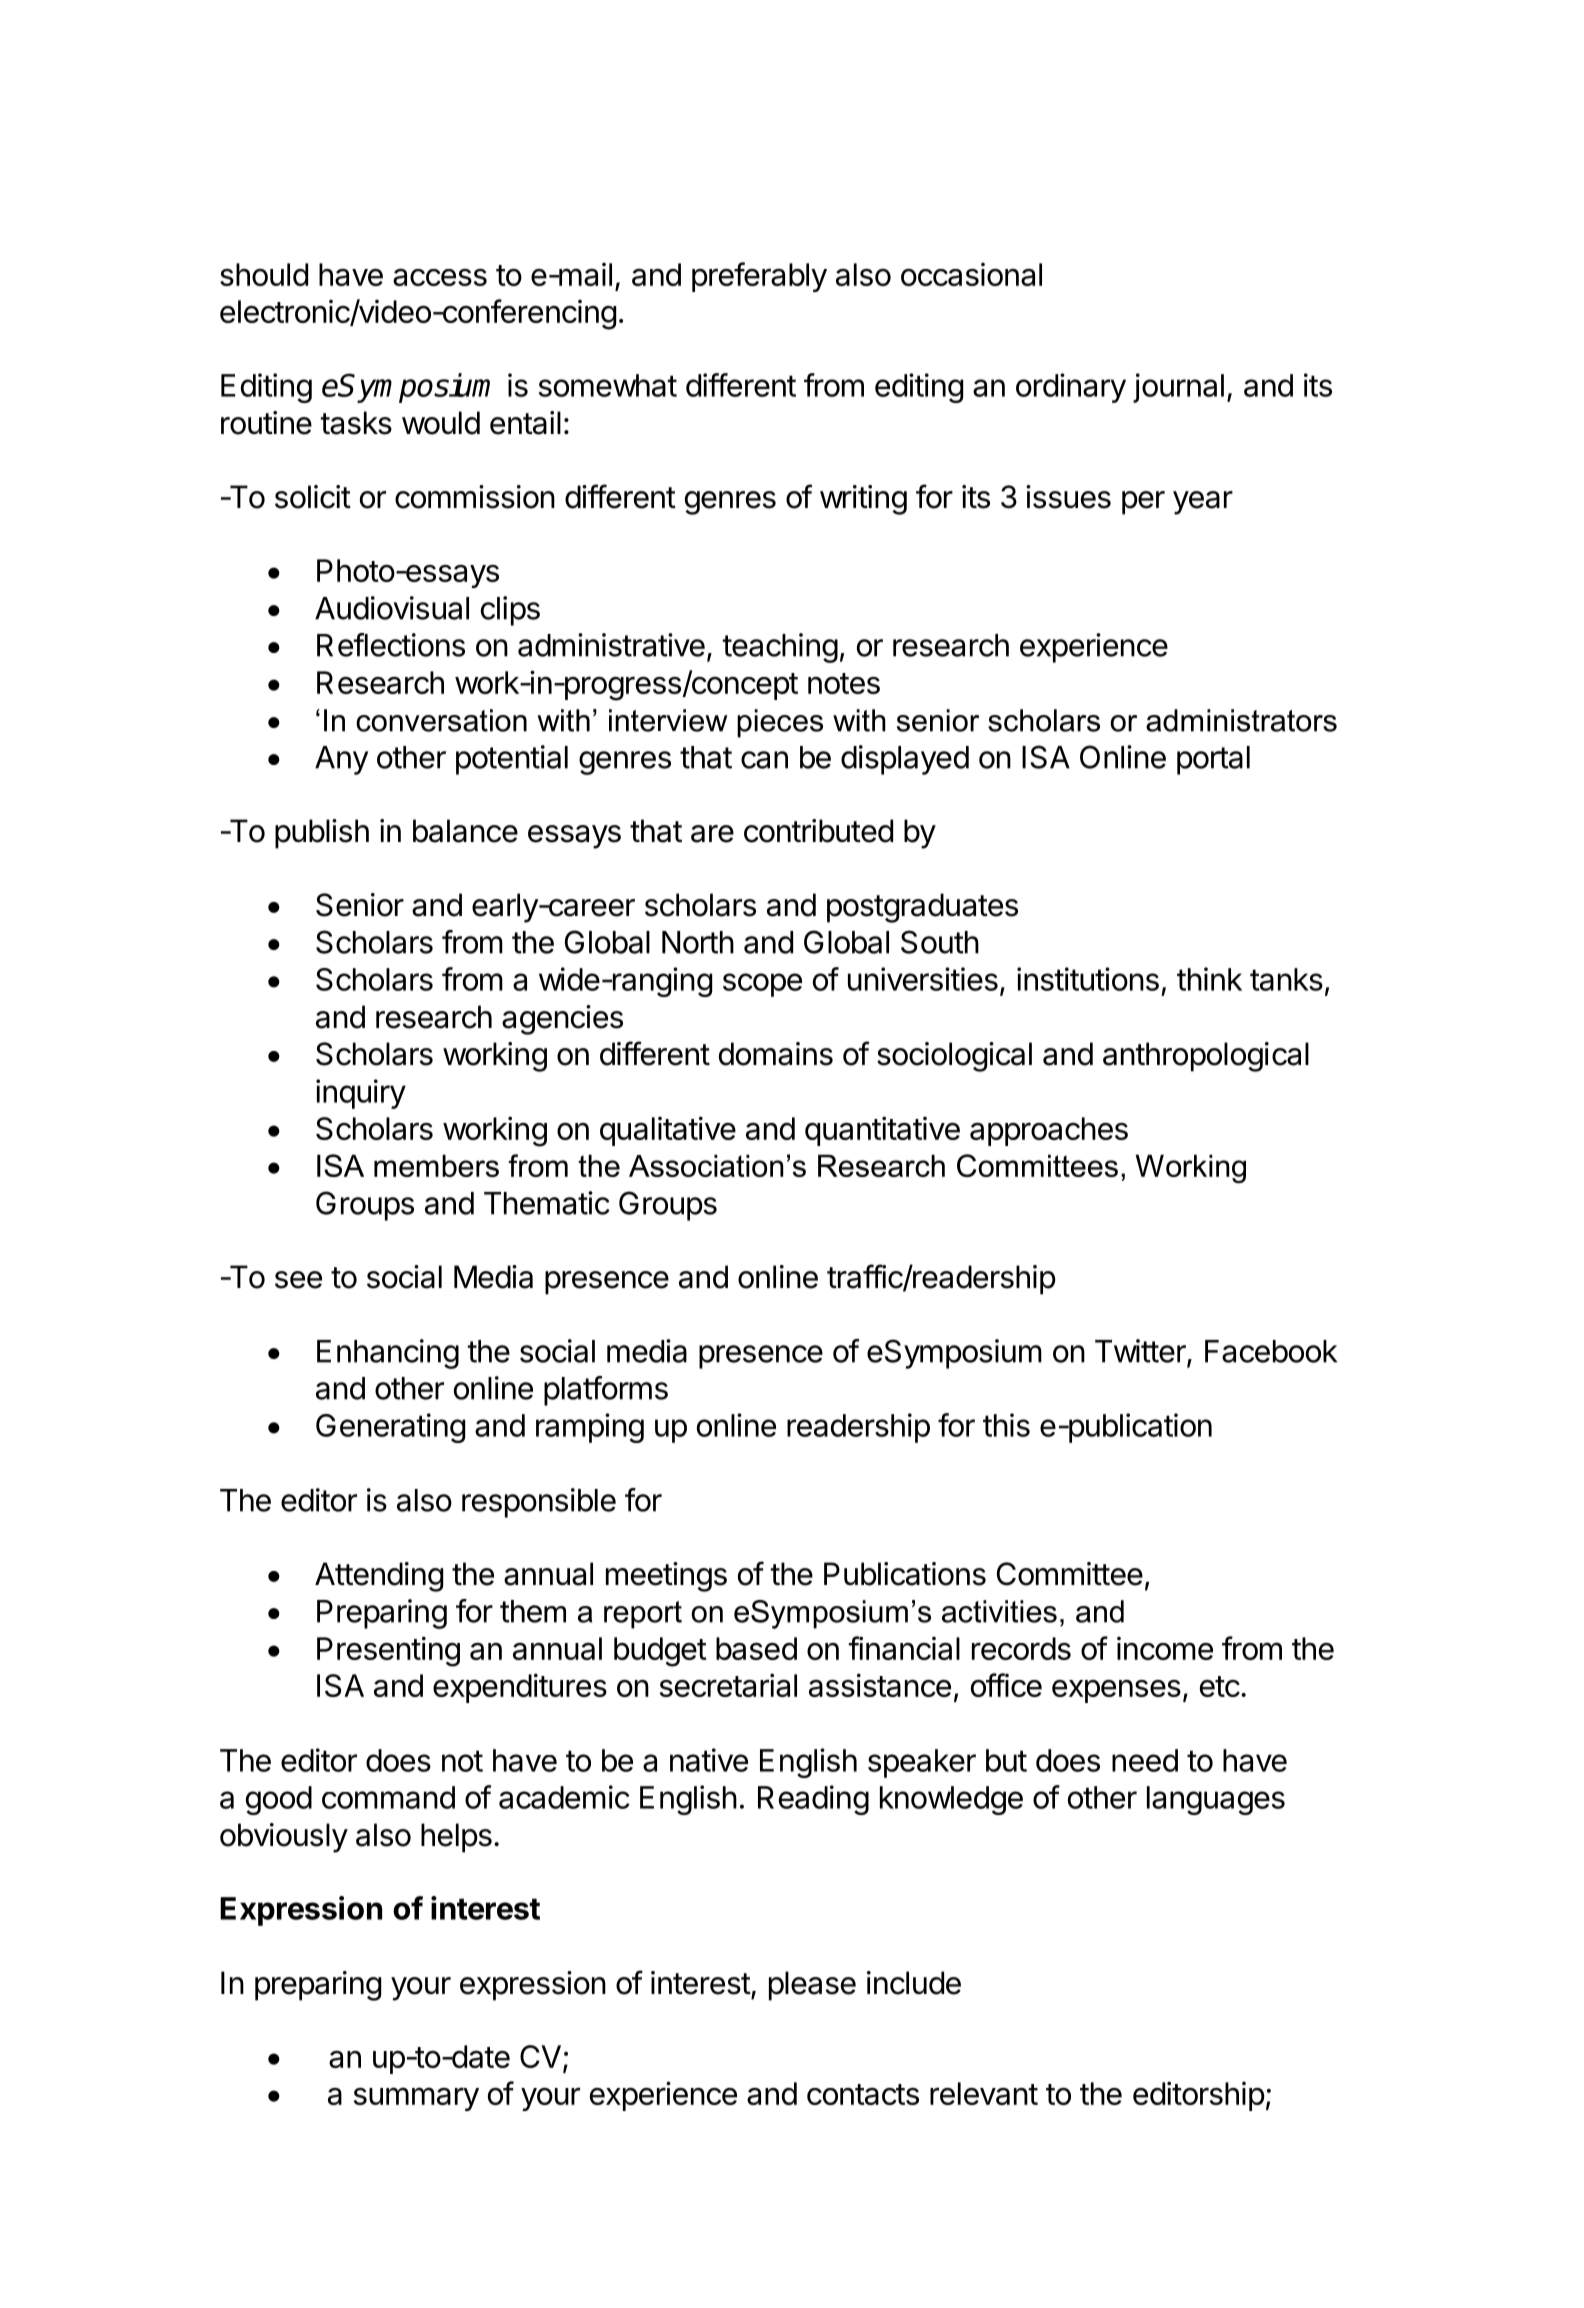  What do you see at coordinates (440, 277) in the document?
I see `access` at bounding box center [440, 277].
